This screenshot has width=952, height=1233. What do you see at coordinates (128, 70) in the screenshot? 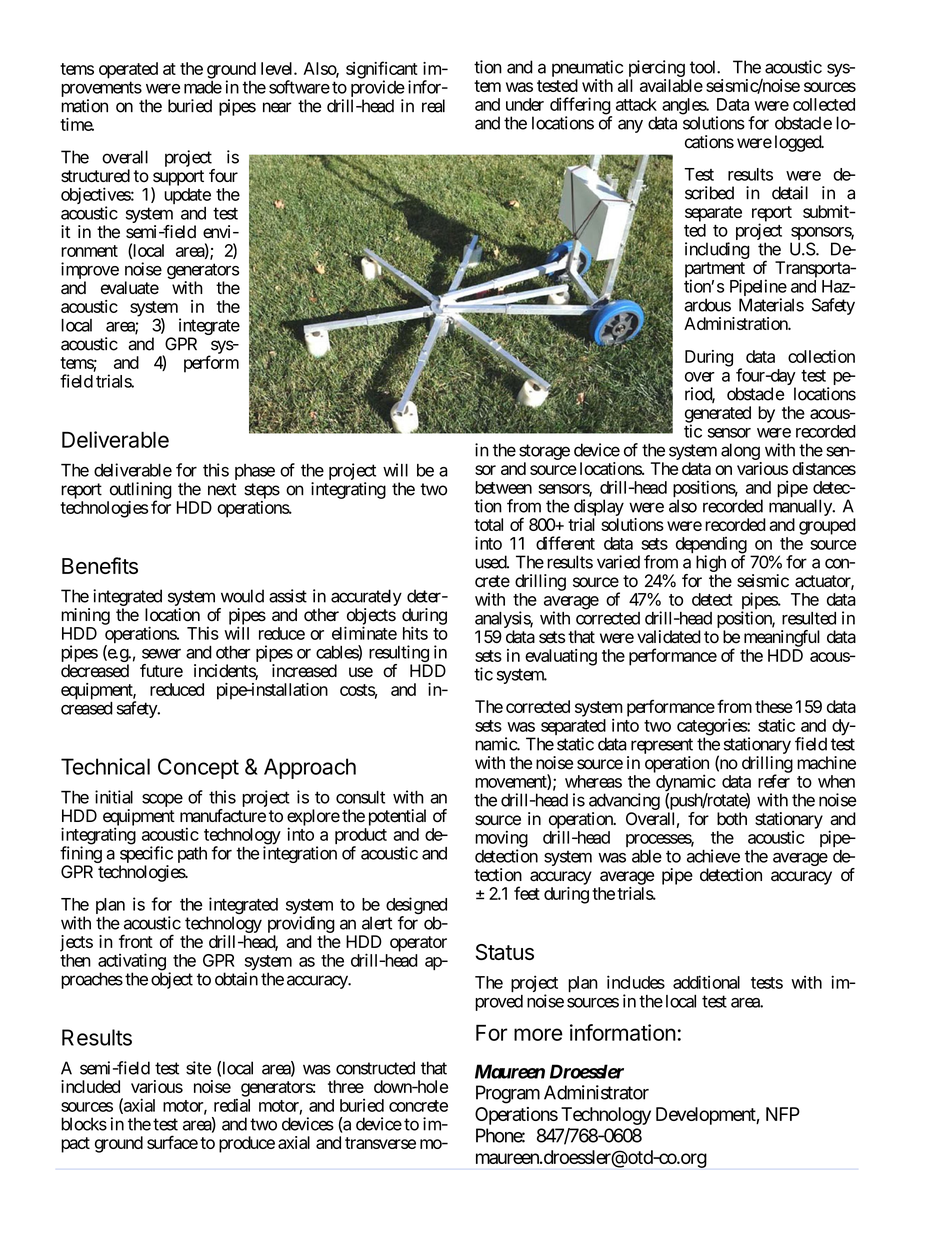
I see `operated` at bounding box center [128, 70].
